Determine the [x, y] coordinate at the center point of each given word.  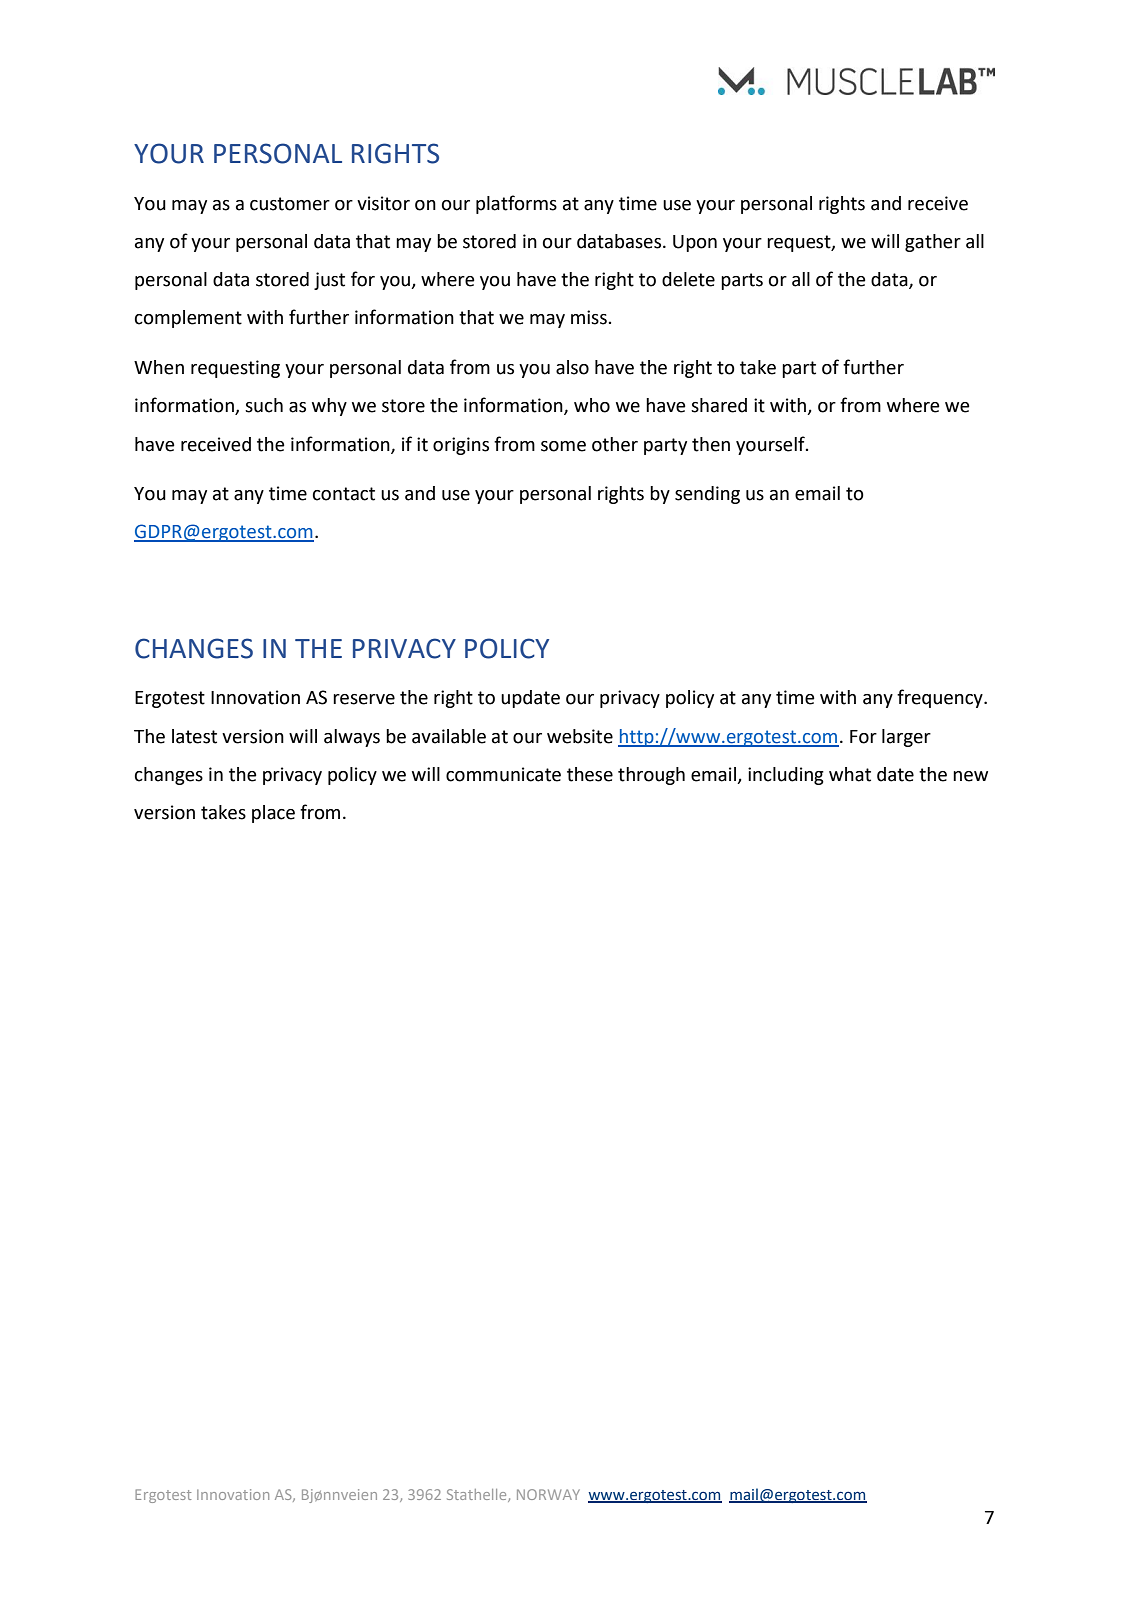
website [580, 736]
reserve [364, 699]
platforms [516, 204]
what [850, 774]
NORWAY [548, 1494]
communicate [503, 774]
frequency [941, 698]
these [590, 774]
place [273, 814]
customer [290, 204]
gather [933, 243]
